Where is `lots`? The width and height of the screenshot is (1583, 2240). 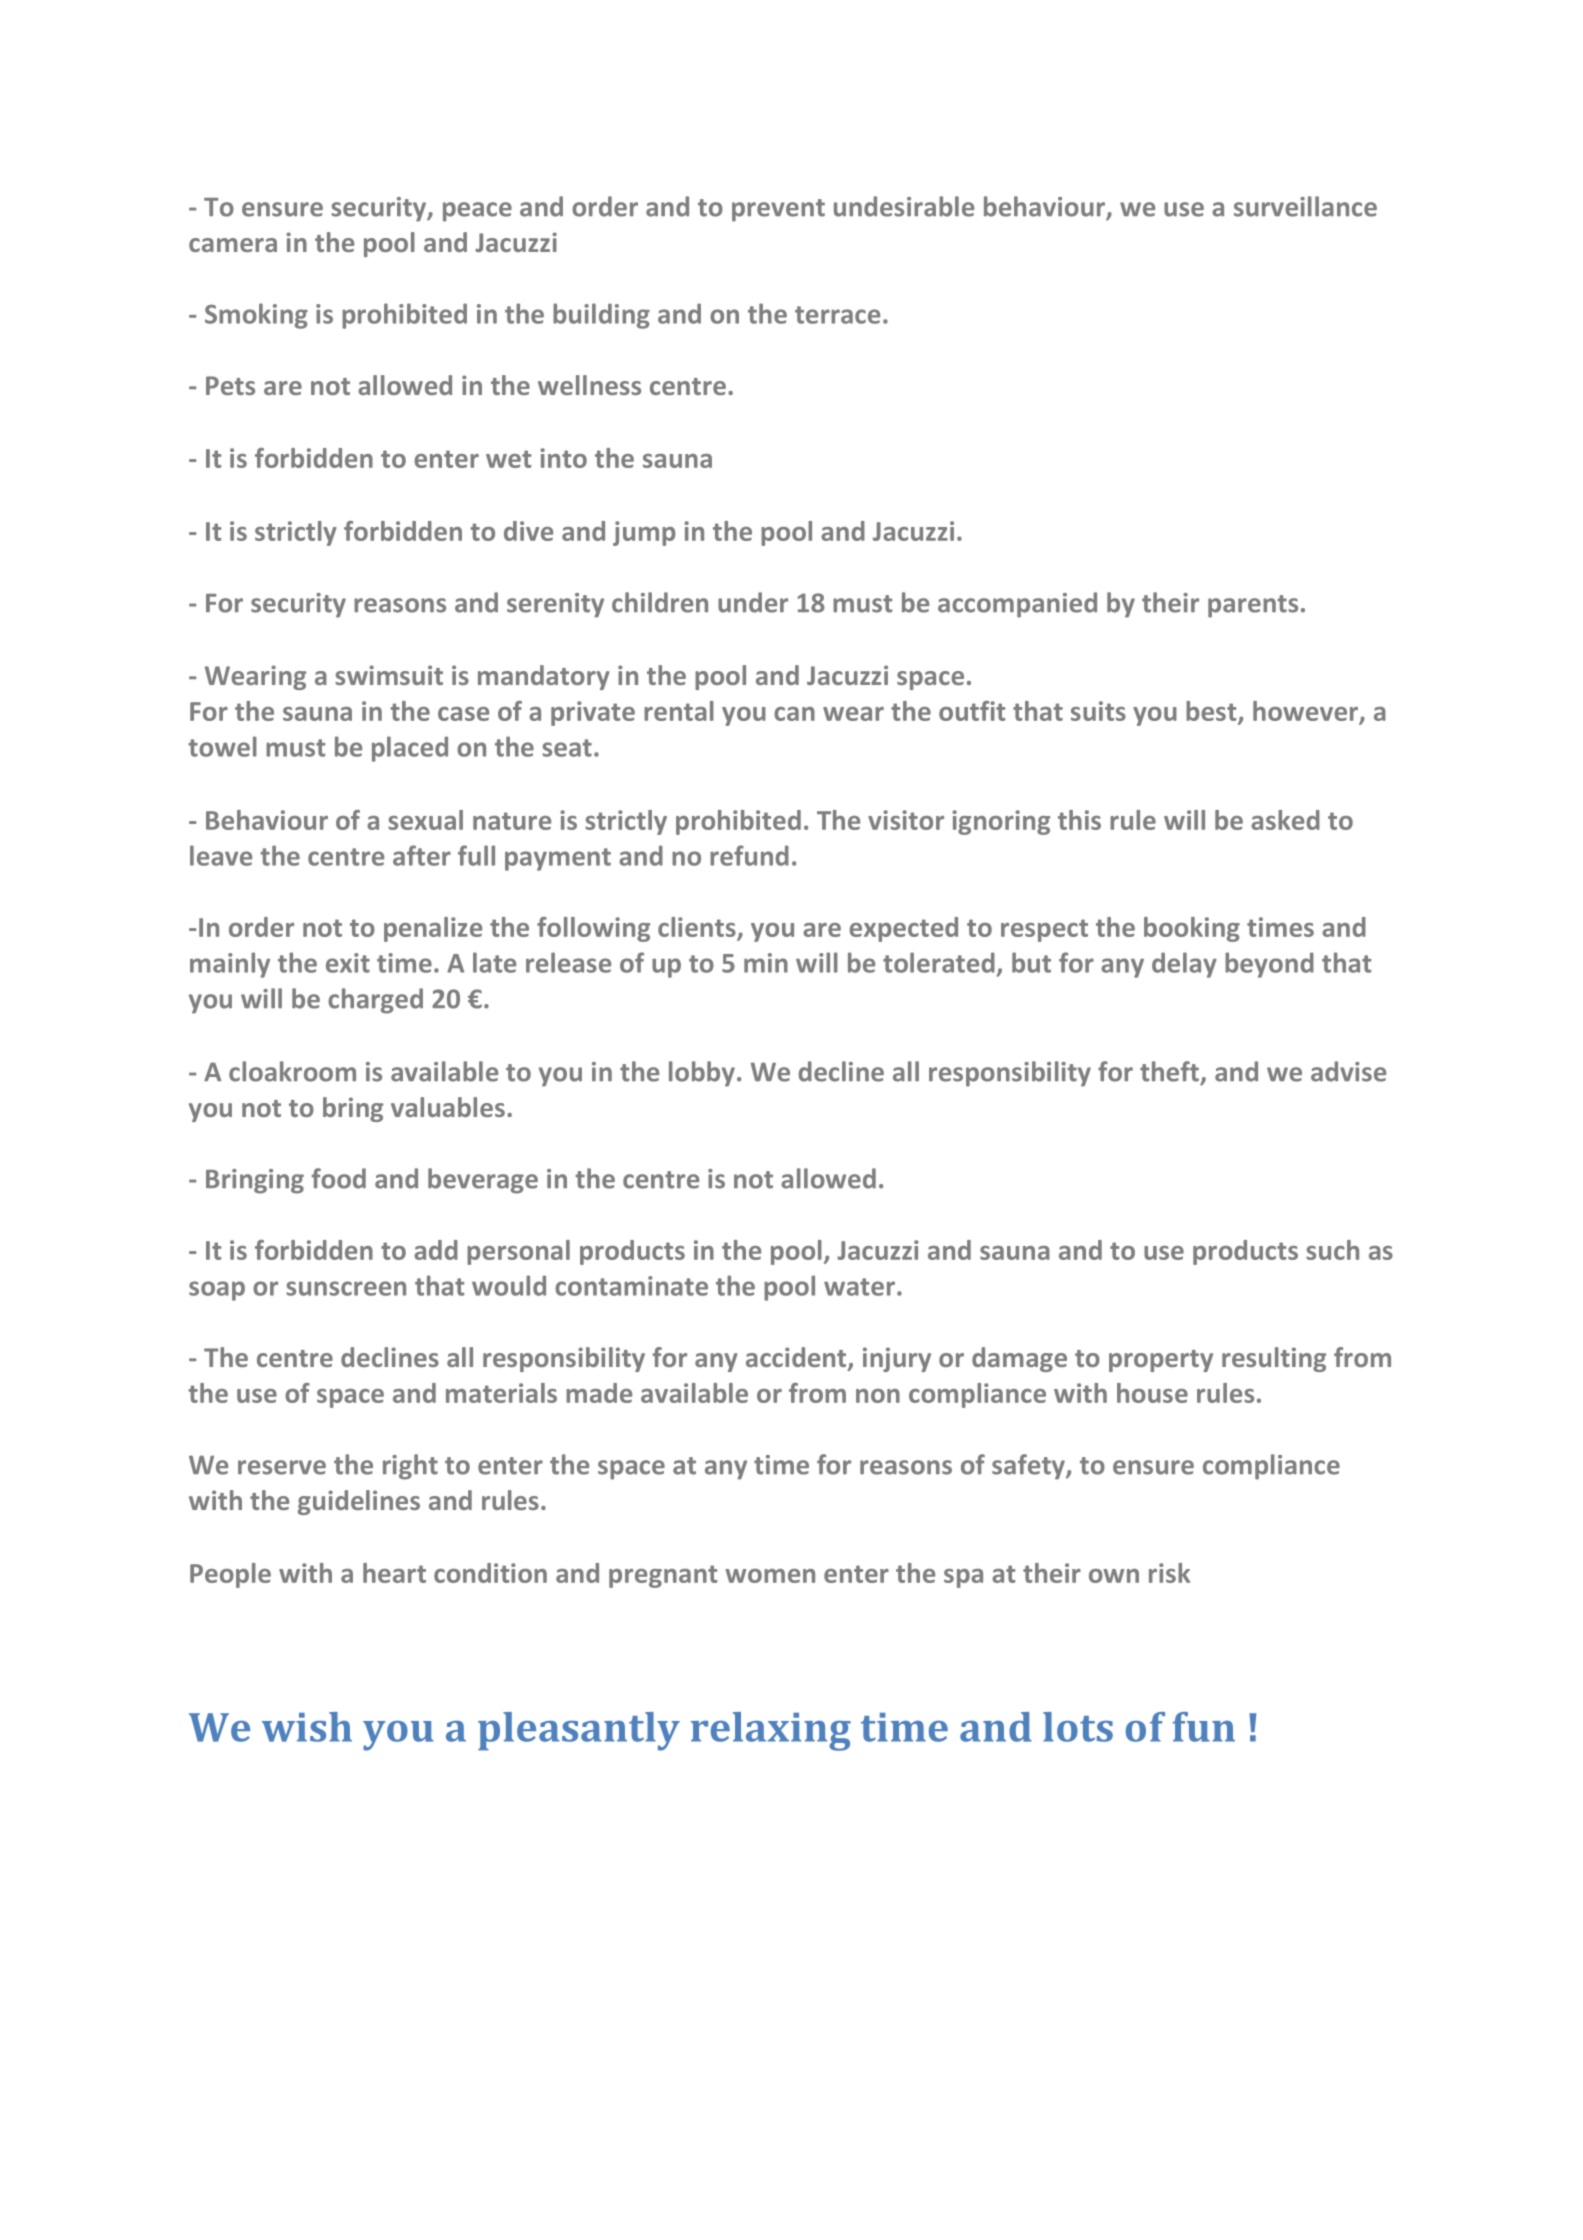
lots is located at coordinates (1078, 1727).
